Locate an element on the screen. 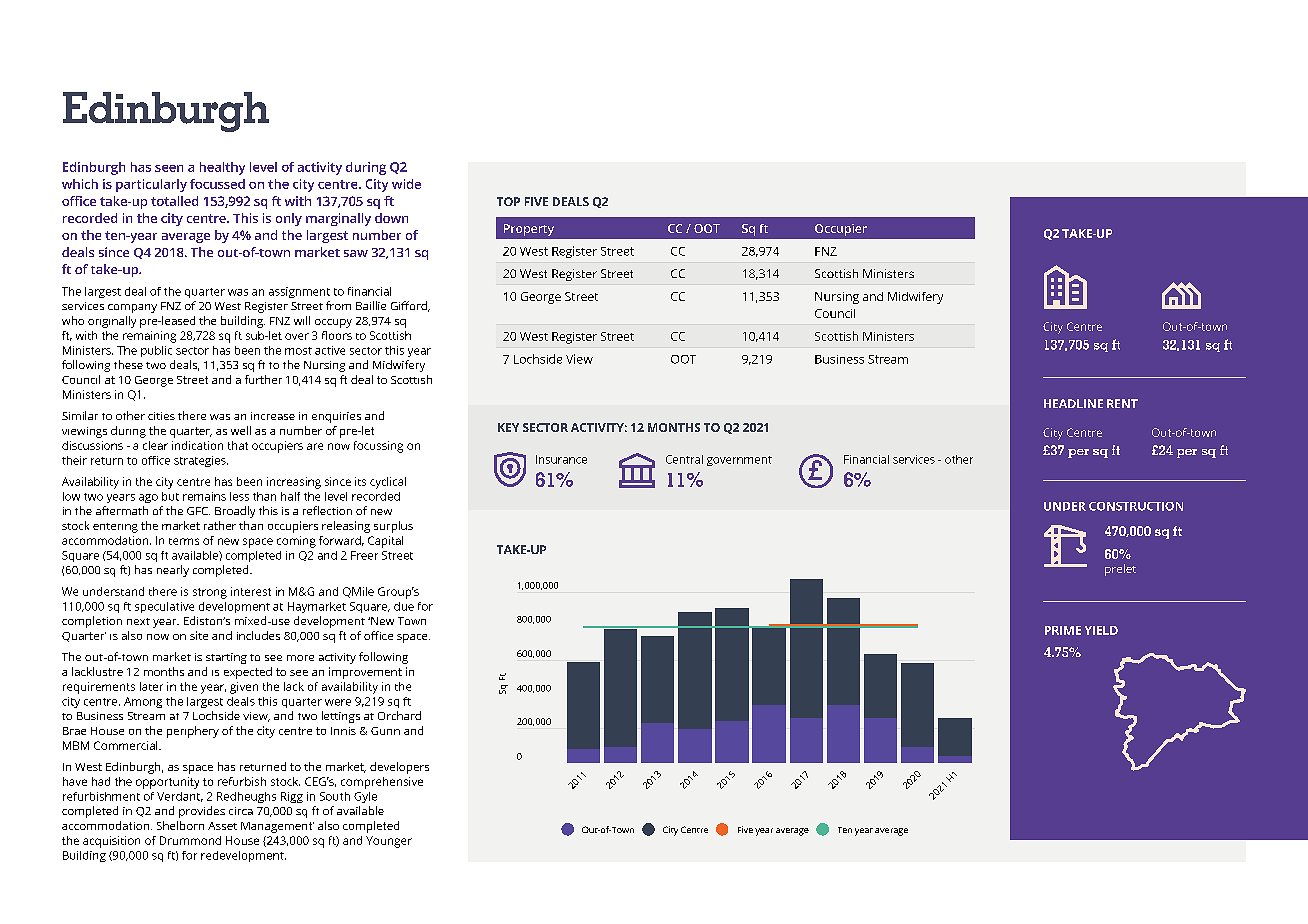 The width and height of the screenshot is (1308, 924). Insurance is located at coordinates (561, 459).
